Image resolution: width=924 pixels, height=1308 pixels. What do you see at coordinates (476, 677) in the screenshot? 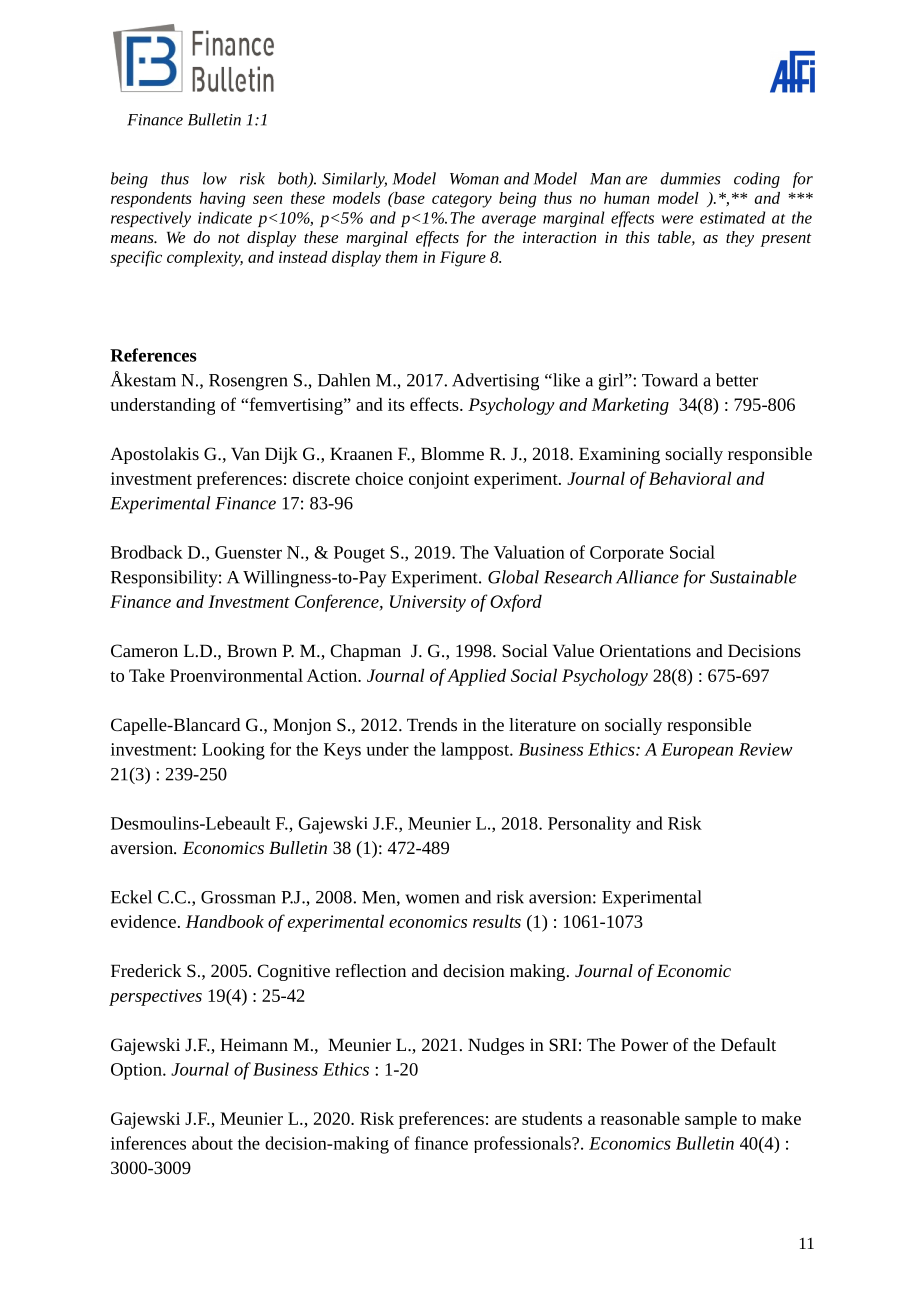
I see `Applied` at bounding box center [476, 677].
